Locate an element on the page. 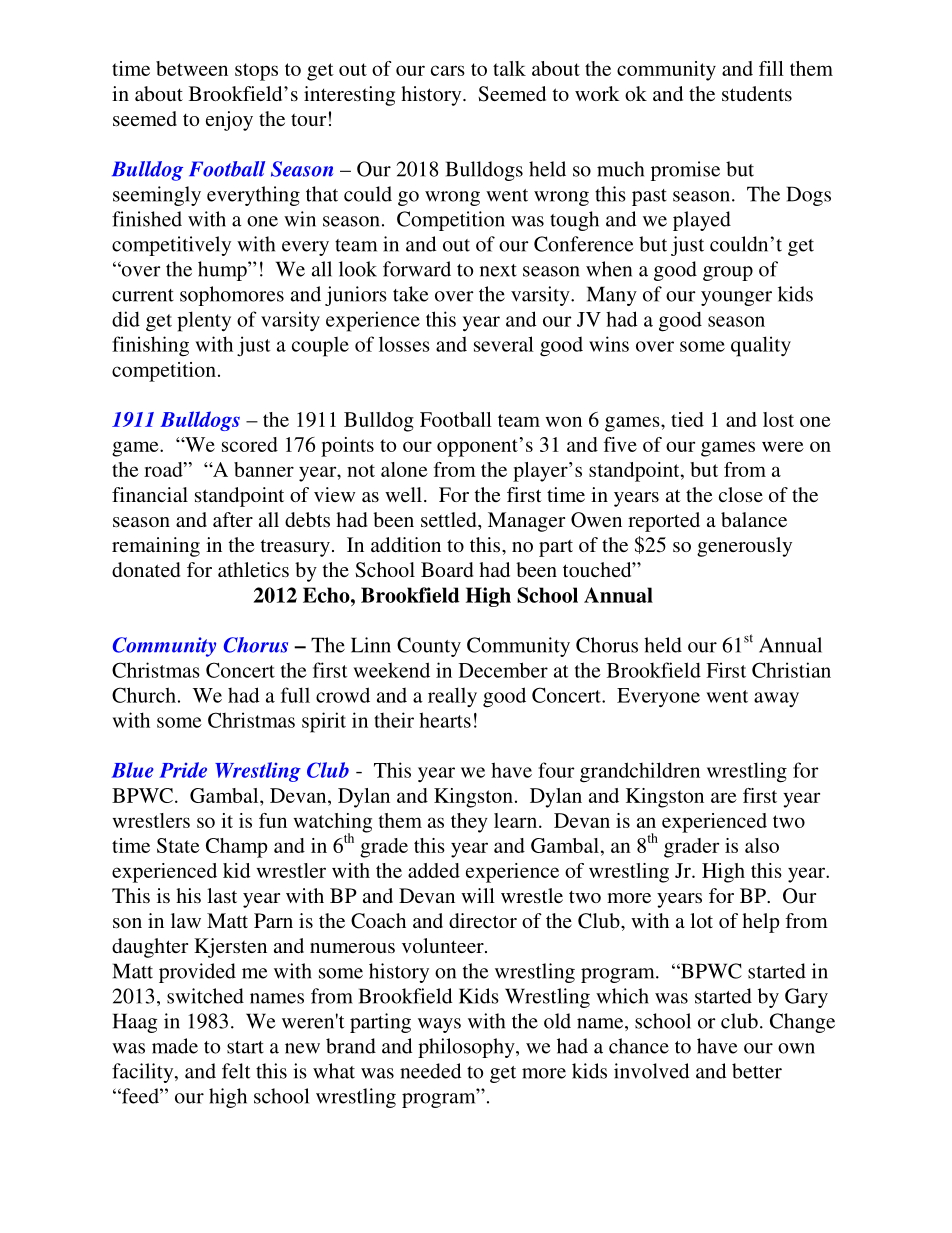 This image has width=952, height=1233. made is located at coordinates (175, 1046).
